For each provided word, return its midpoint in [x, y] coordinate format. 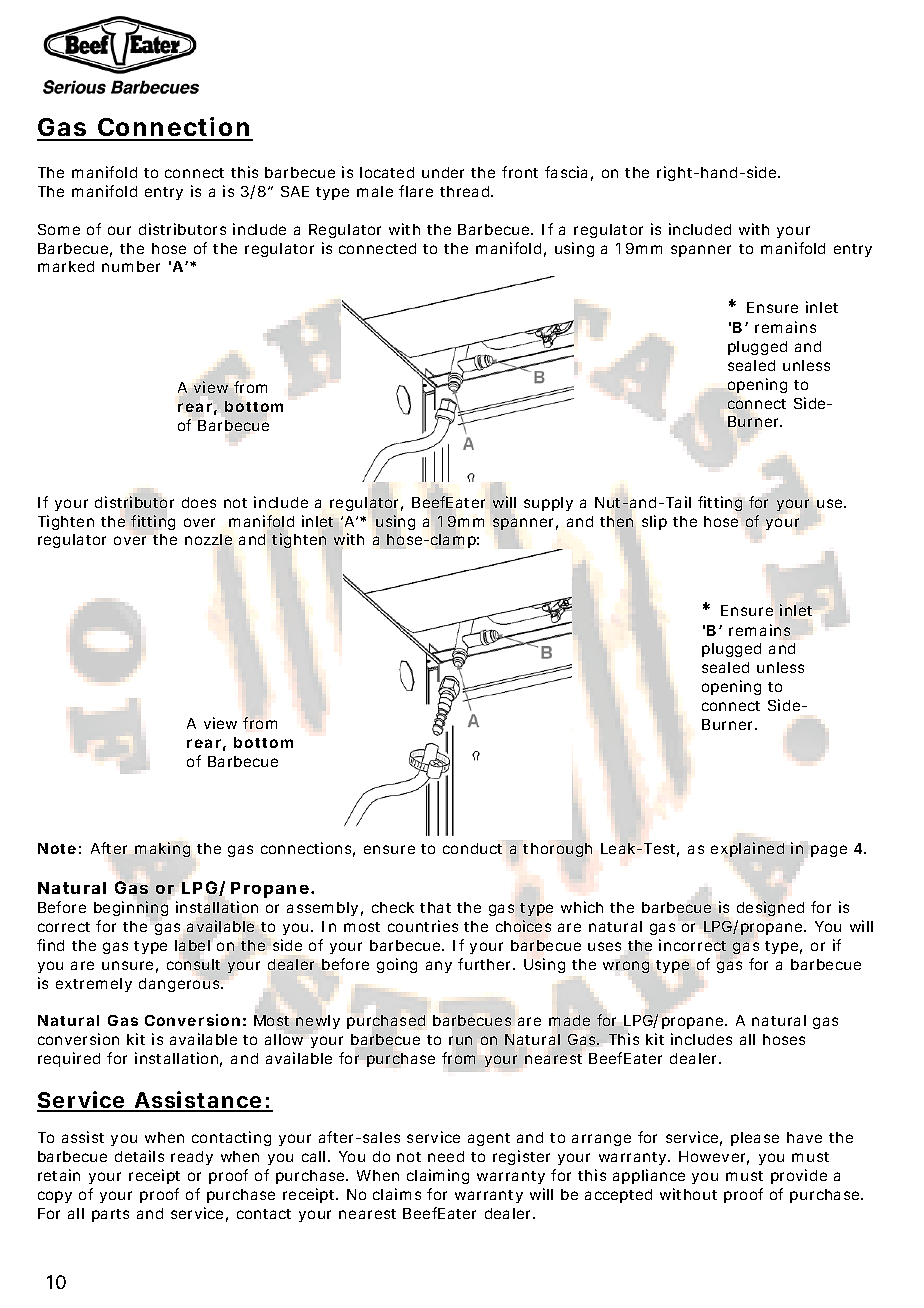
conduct [472, 848]
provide [799, 1176]
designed [770, 908]
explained [747, 849]
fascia [566, 172]
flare [416, 191]
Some [59, 229]
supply [548, 504]
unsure [127, 965]
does [199, 502]
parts [110, 1215]
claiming [438, 1176]
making [162, 849]
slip [654, 522]
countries [423, 926]
